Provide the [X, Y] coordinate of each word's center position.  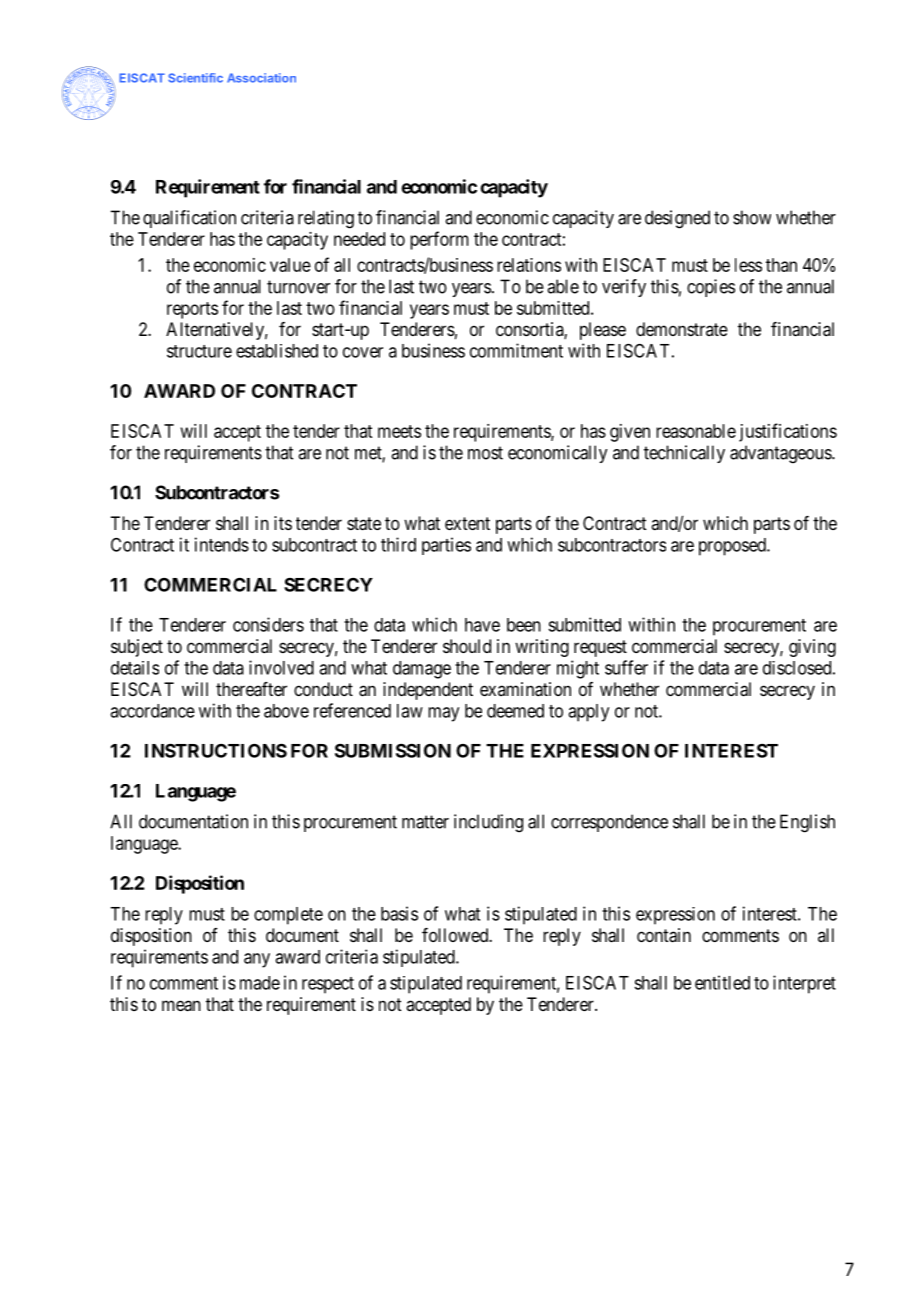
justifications [788, 432]
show [752, 217]
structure [199, 351]
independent [428, 691]
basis [399, 913]
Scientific [195, 78]
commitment [516, 350]
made [260, 983]
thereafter [251, 689]
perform [439, 240]
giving [812, 648]
